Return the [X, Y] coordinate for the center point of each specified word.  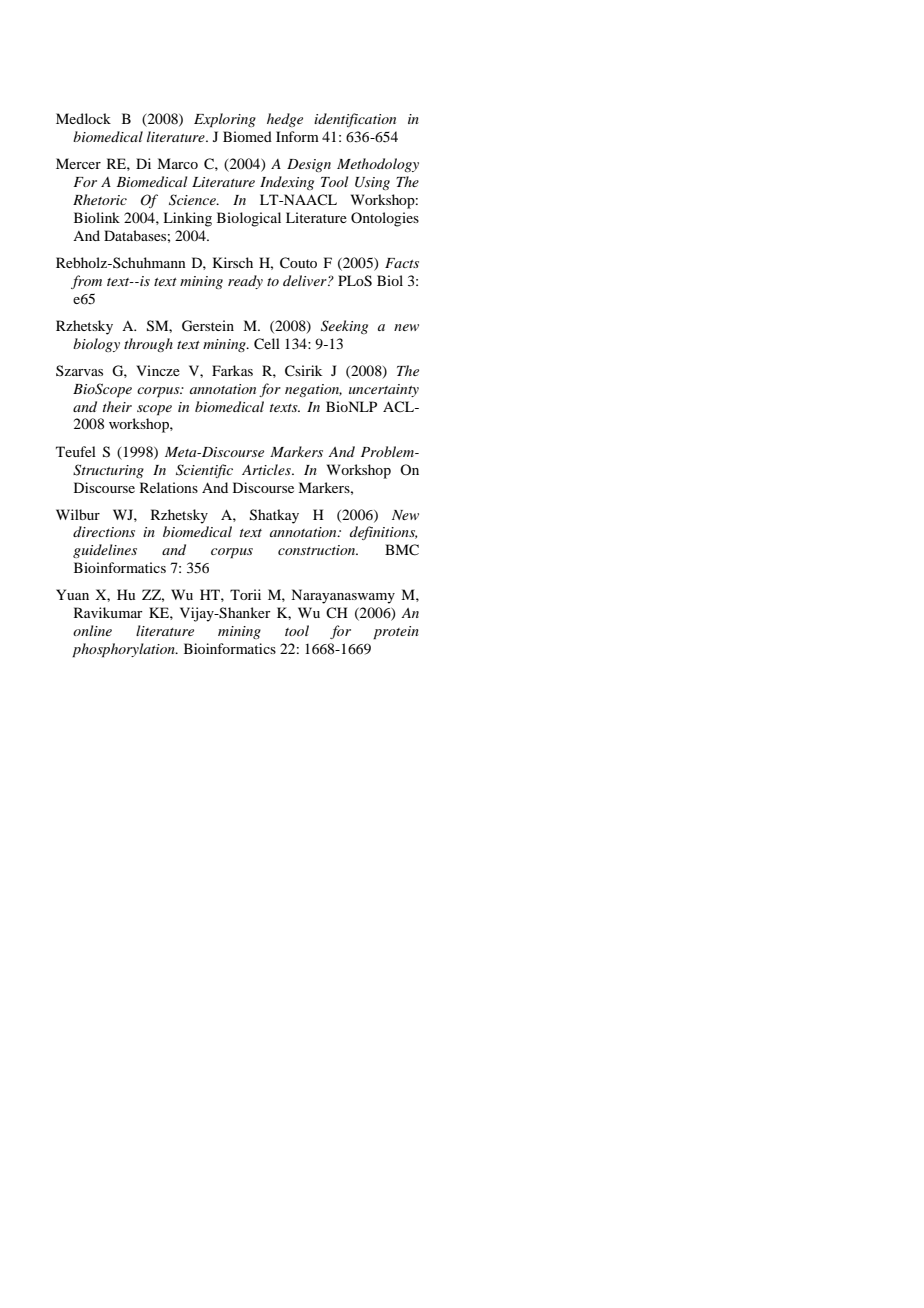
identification [355, 120]
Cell [267, 344]
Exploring [225, 120]
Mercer [78, 163]
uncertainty [384, 390]
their [117, 406]
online [92, 630]
